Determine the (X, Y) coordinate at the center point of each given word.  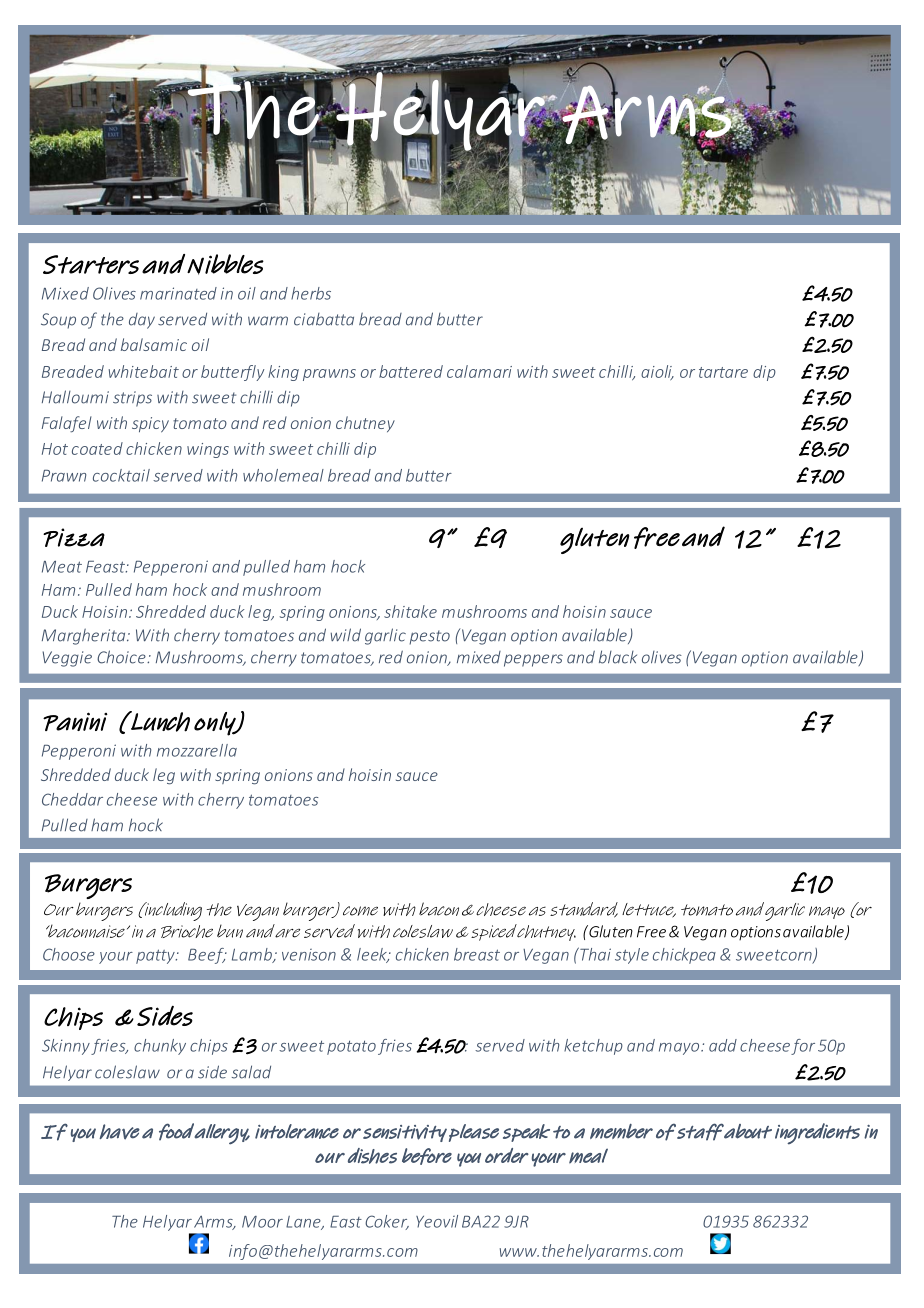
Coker (387, 1222)
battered (411, 371)
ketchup (593, 1047)
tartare (723, 372)
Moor (262, 1222)
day (142, 321)
